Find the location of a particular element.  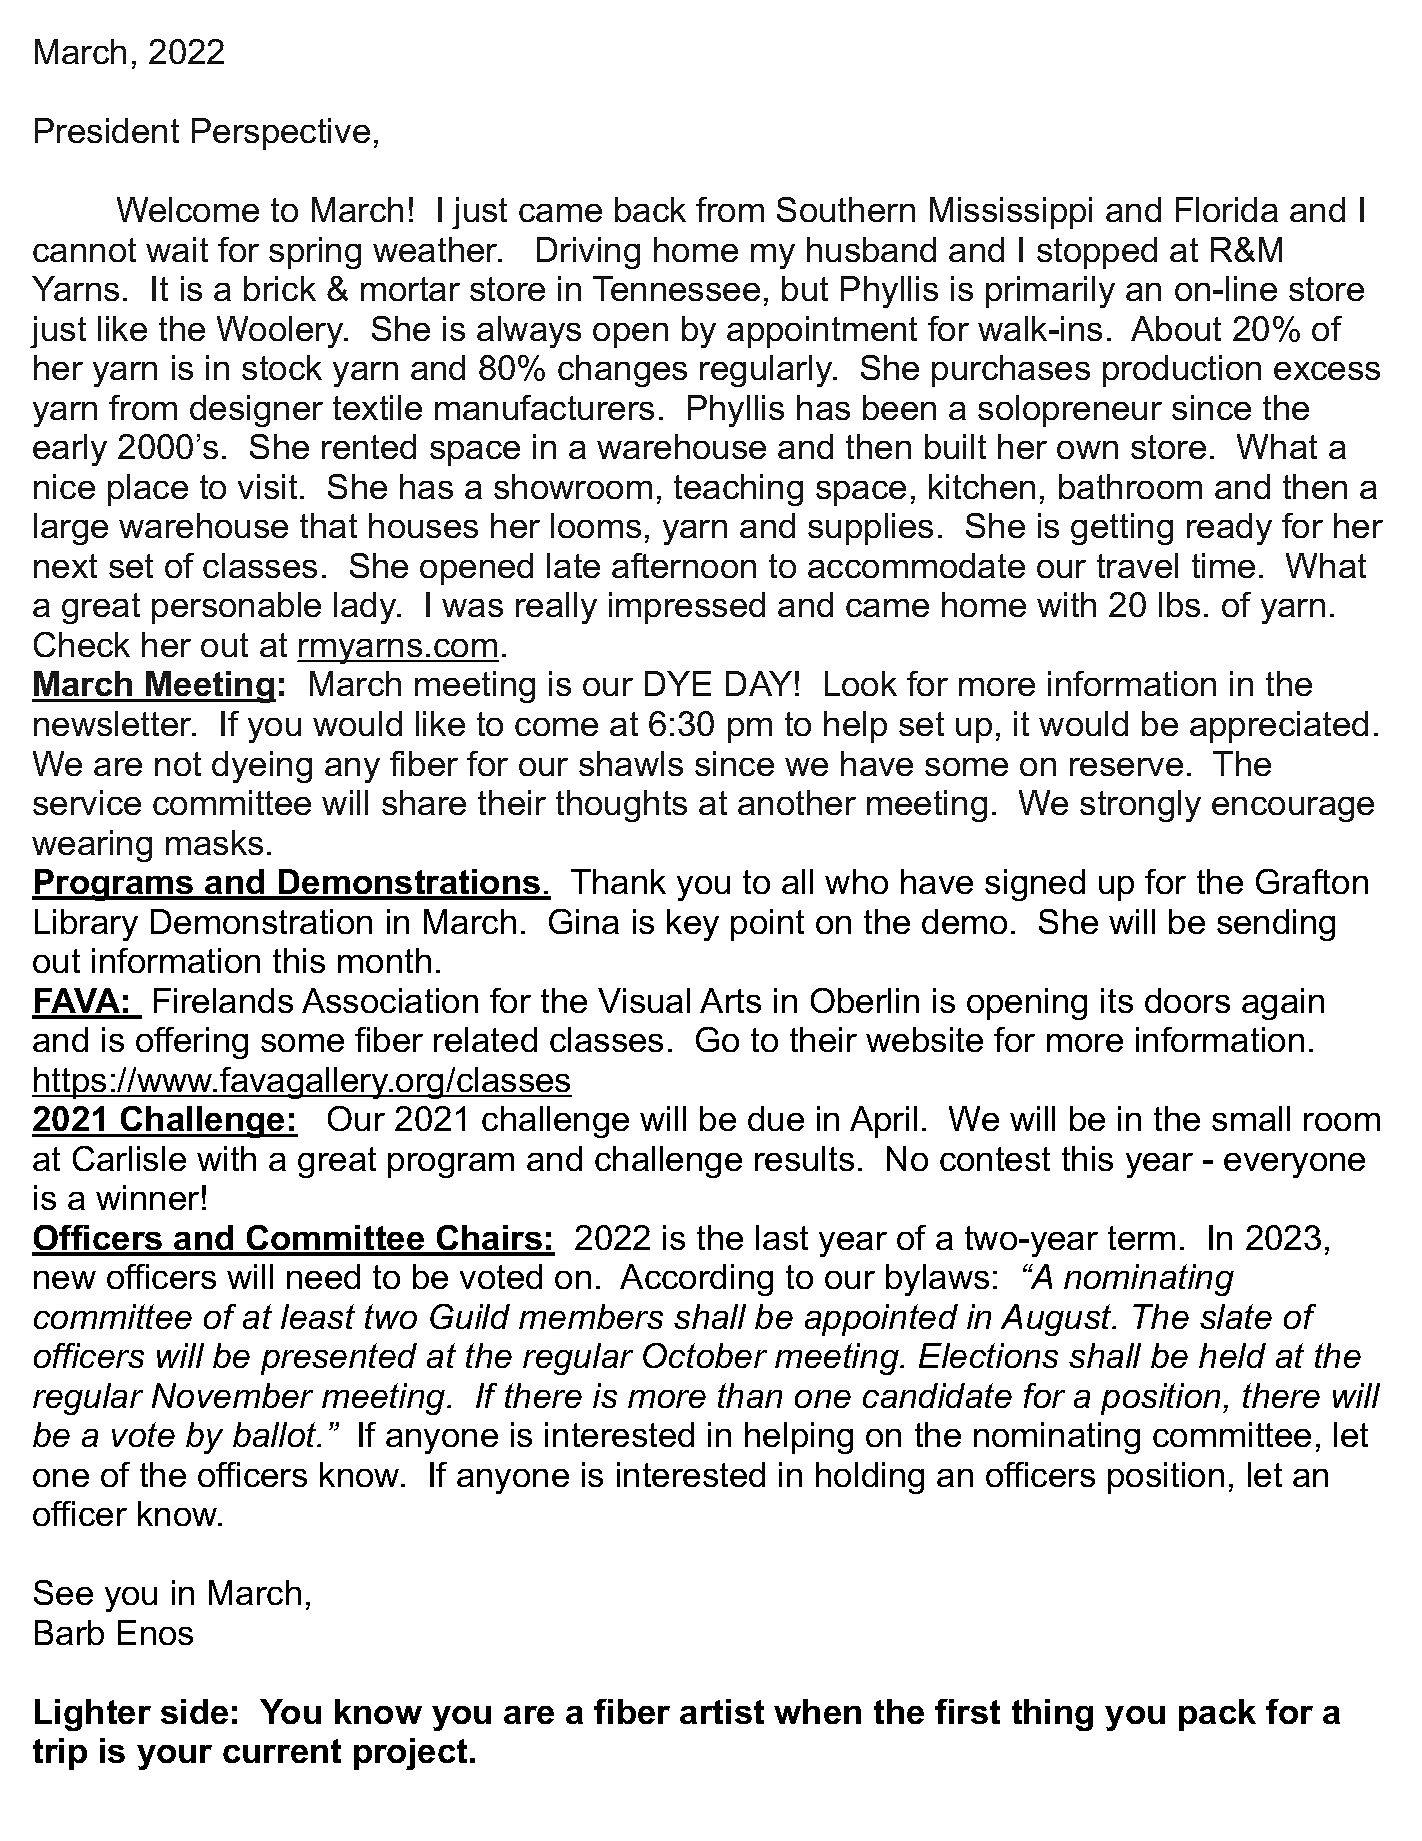

doors is located at coordinates (1187, 1000).
